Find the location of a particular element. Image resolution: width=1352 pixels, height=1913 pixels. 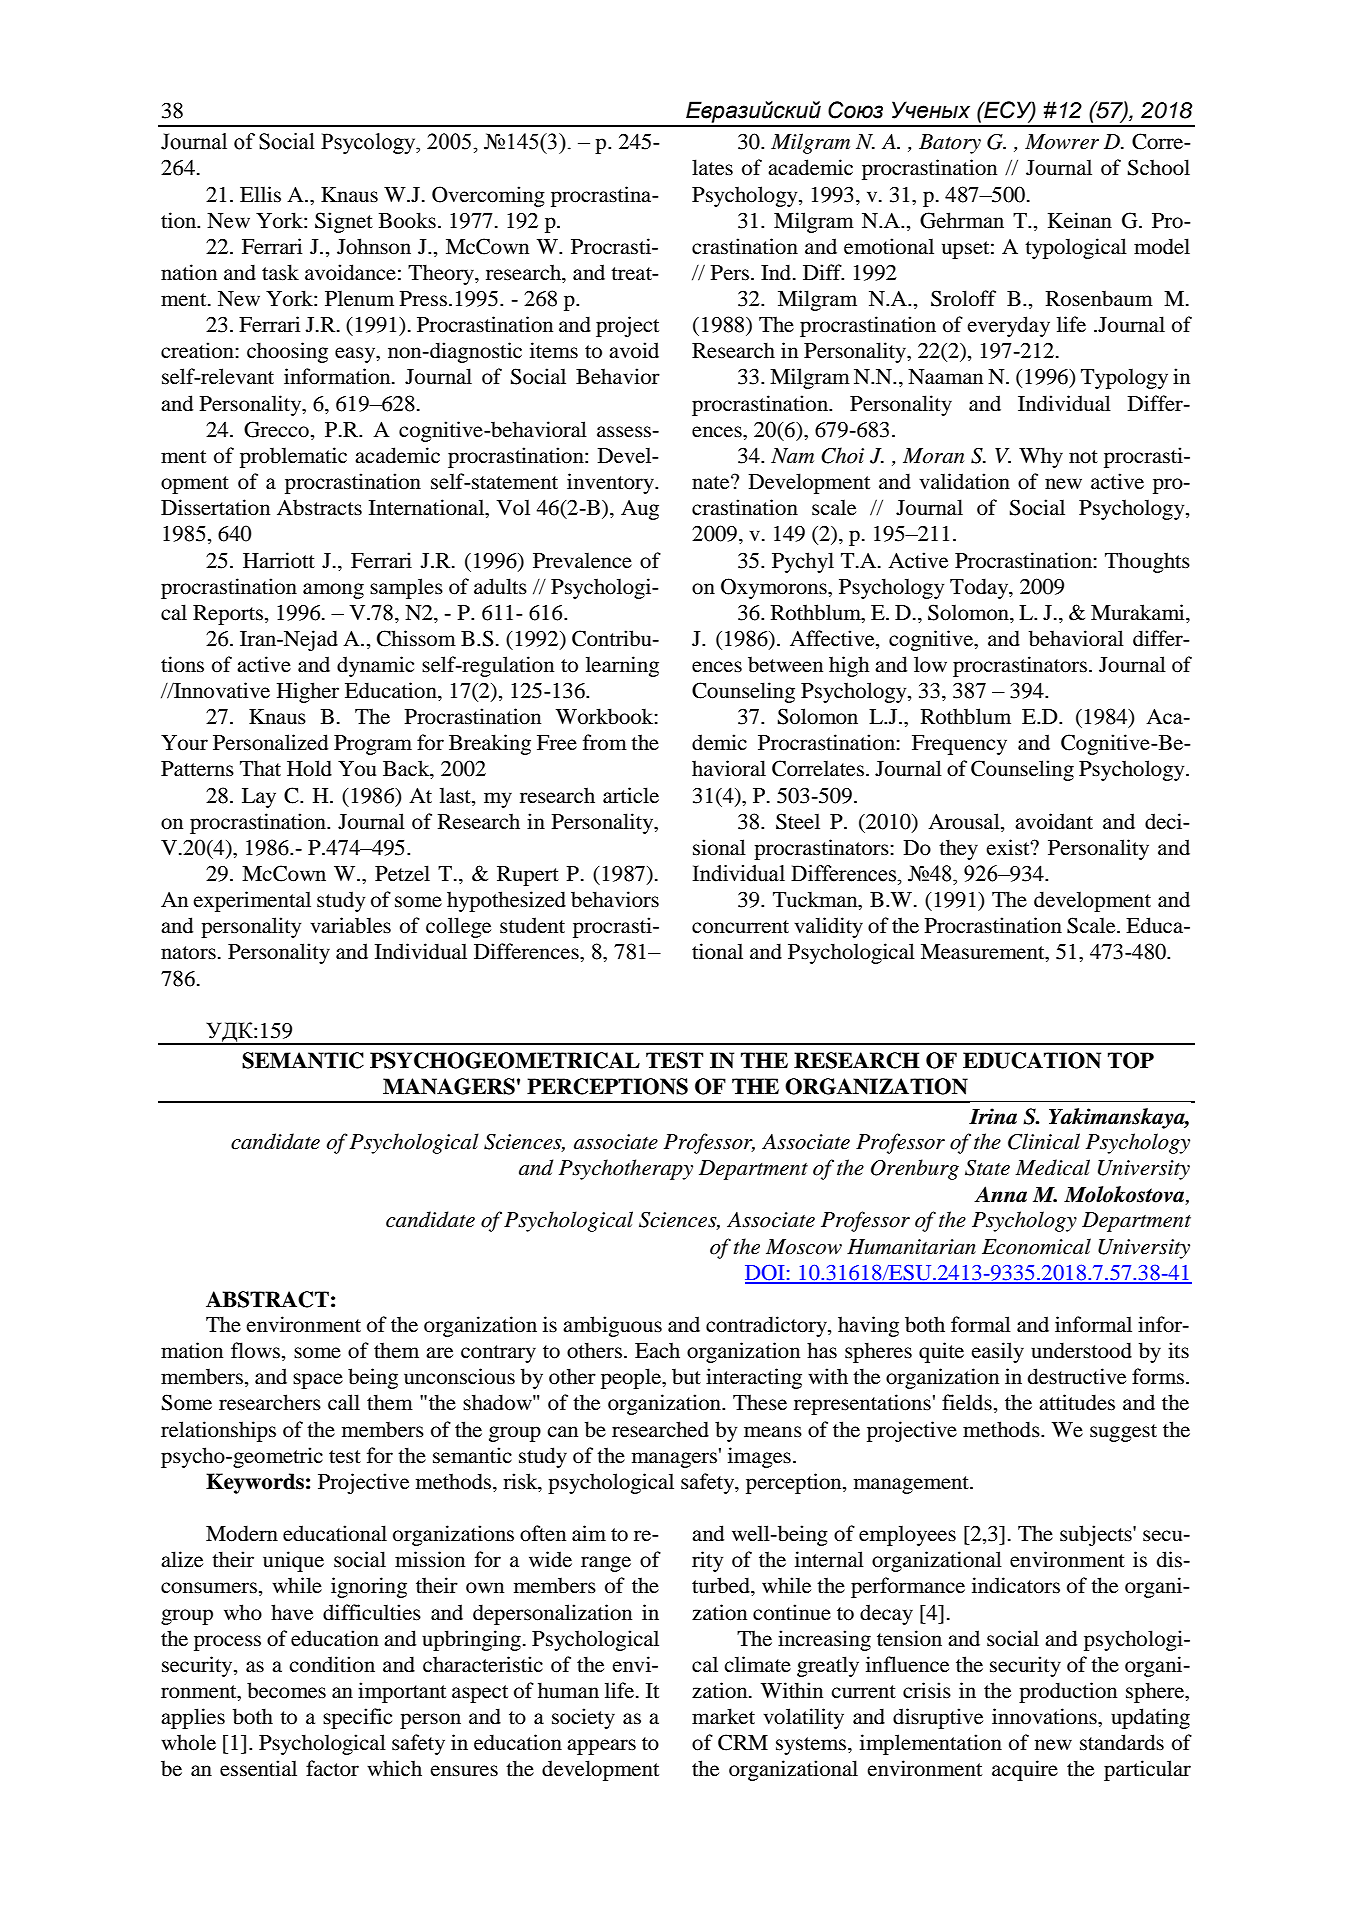

Economical is located at coordinates (1036, 1246).
